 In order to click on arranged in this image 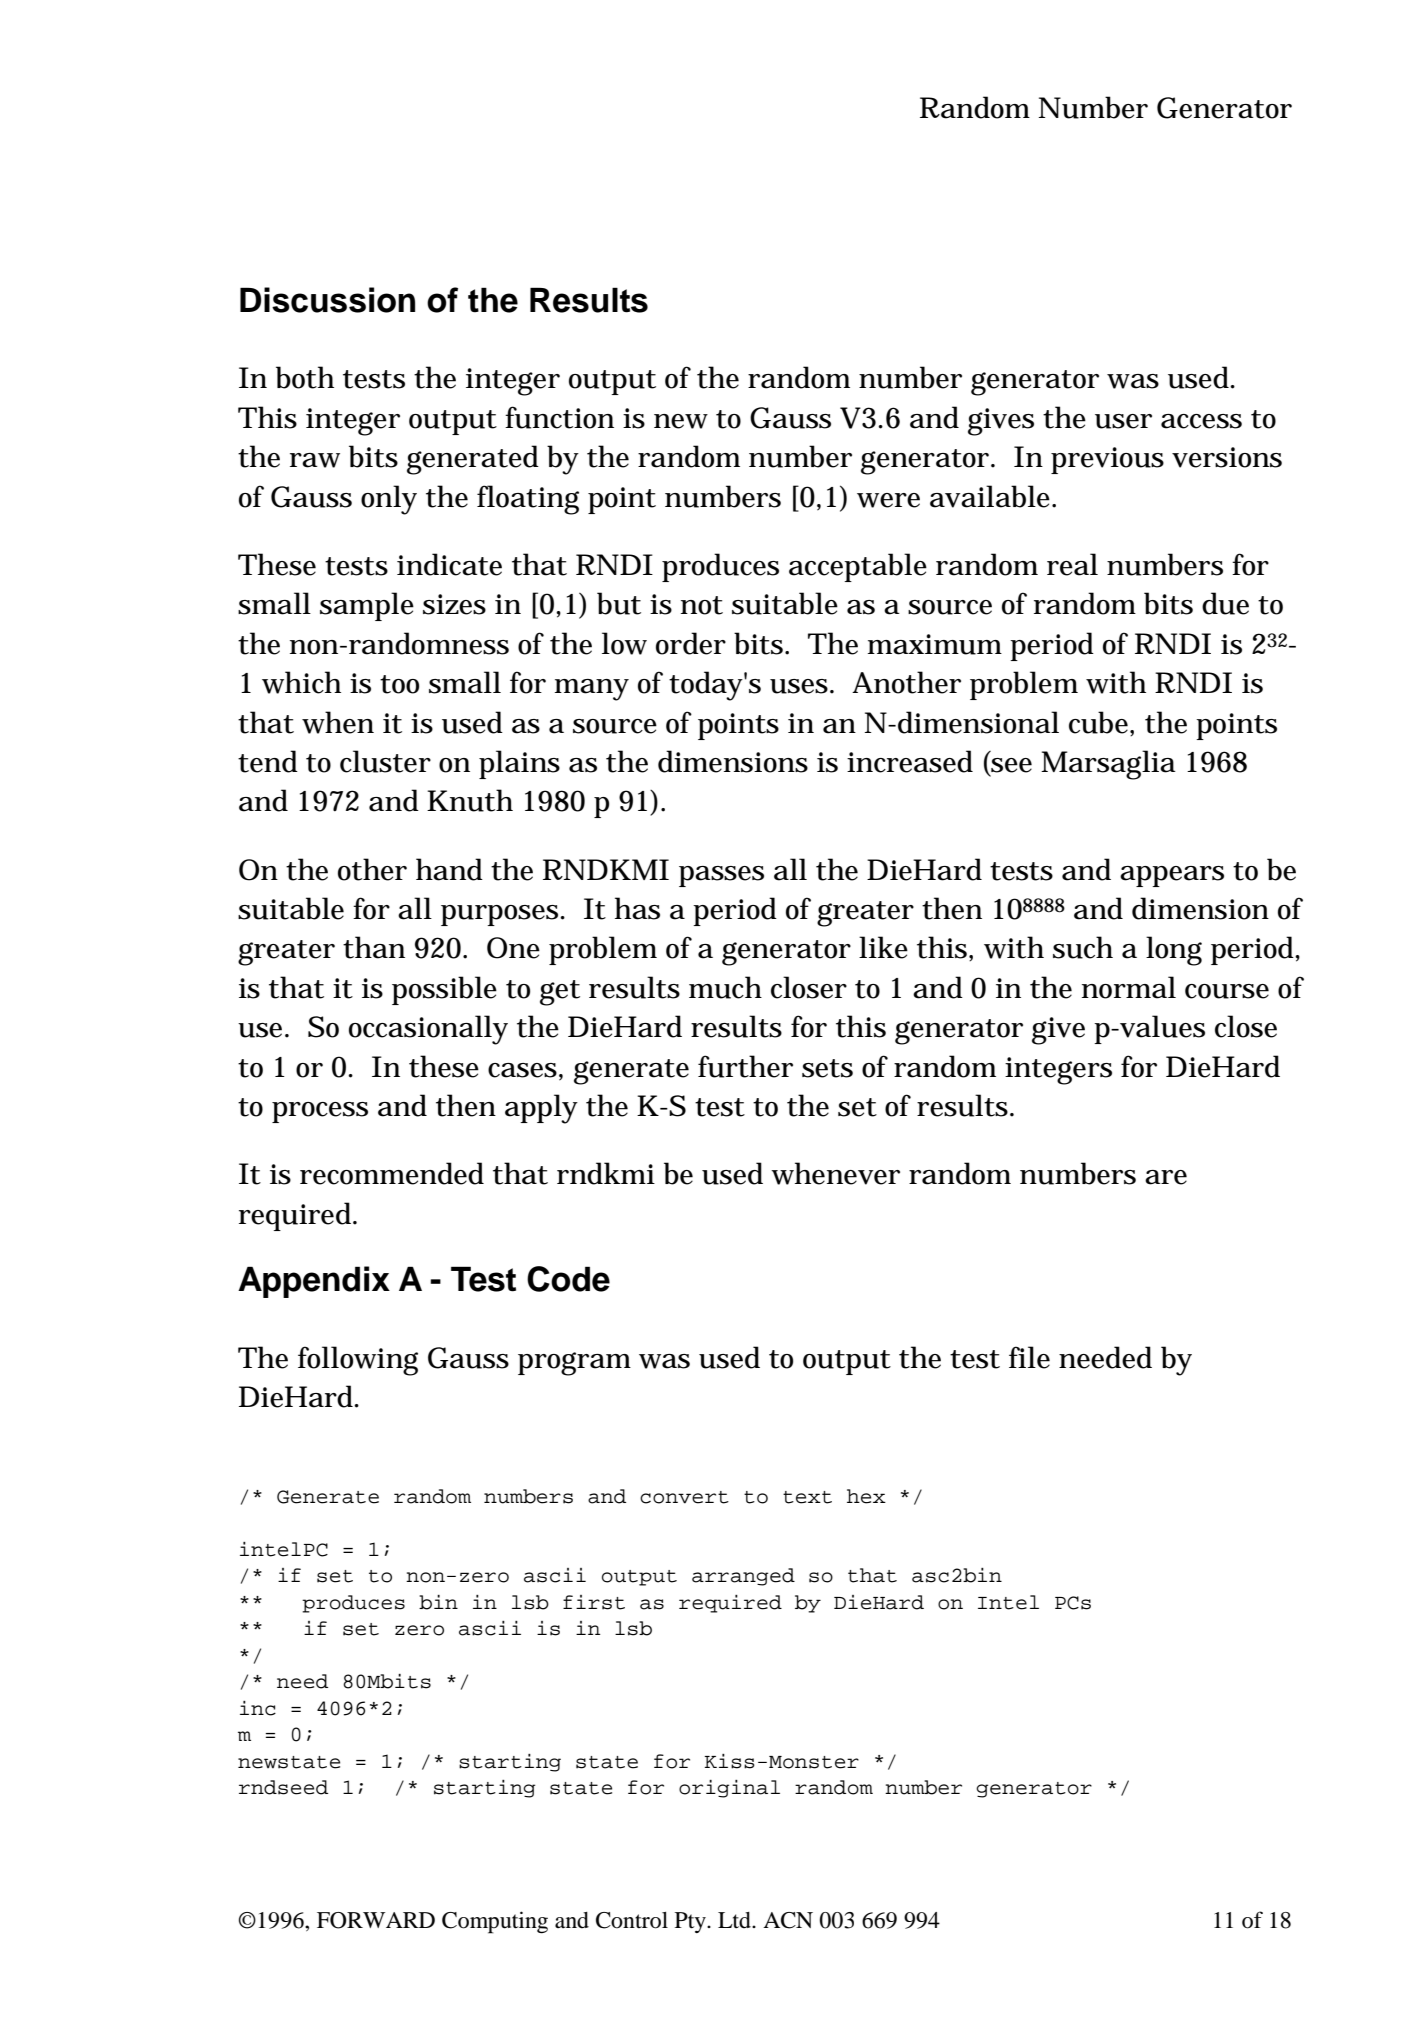, I will do `click(743, 1577)`.
